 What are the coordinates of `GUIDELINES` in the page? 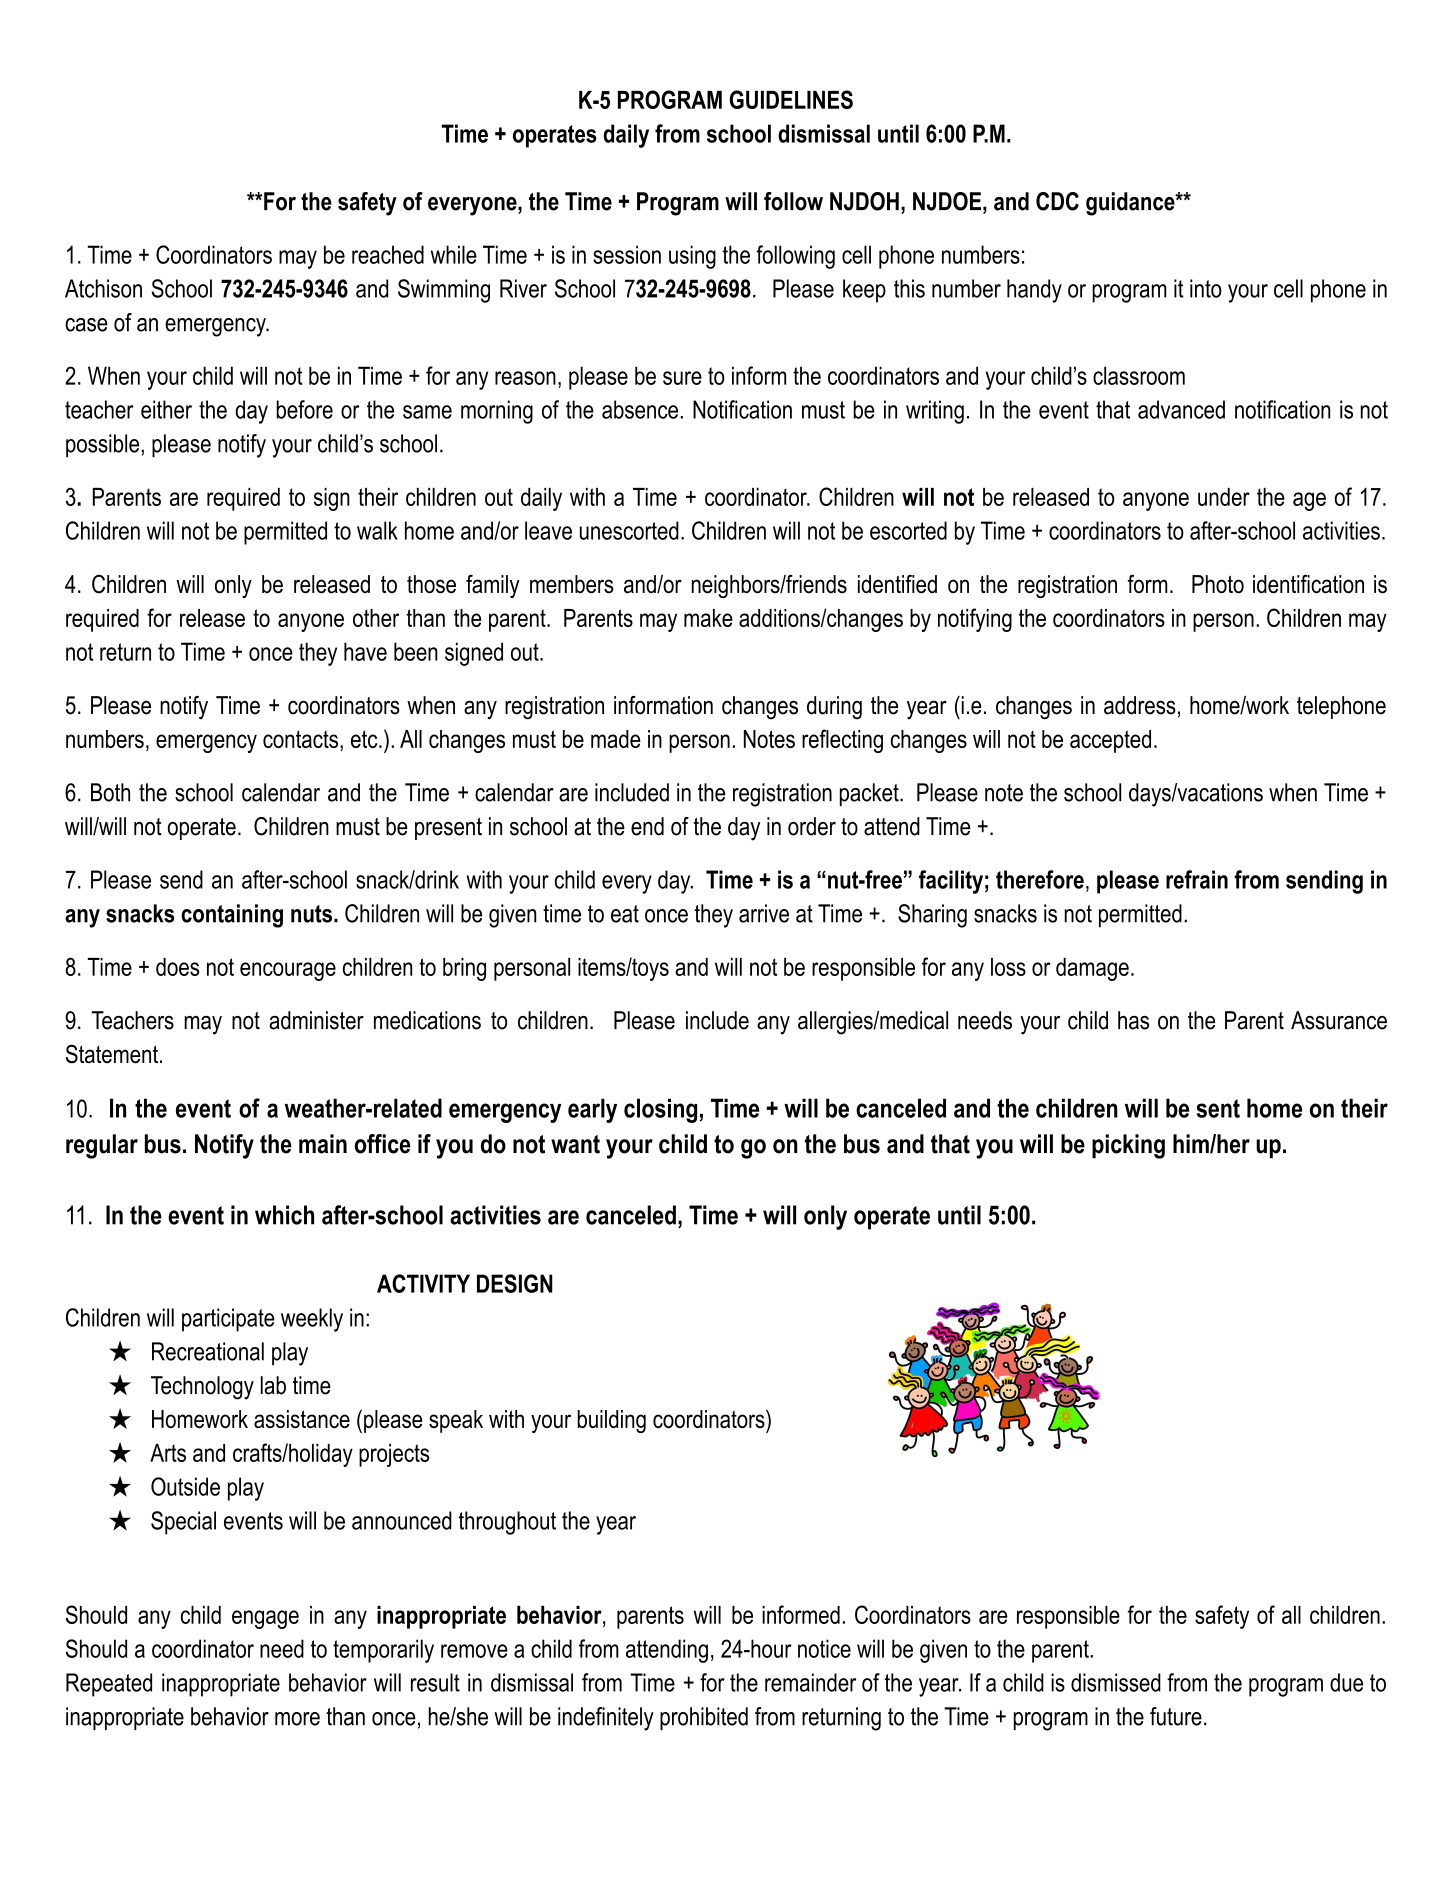 It's located at (791, 99).
